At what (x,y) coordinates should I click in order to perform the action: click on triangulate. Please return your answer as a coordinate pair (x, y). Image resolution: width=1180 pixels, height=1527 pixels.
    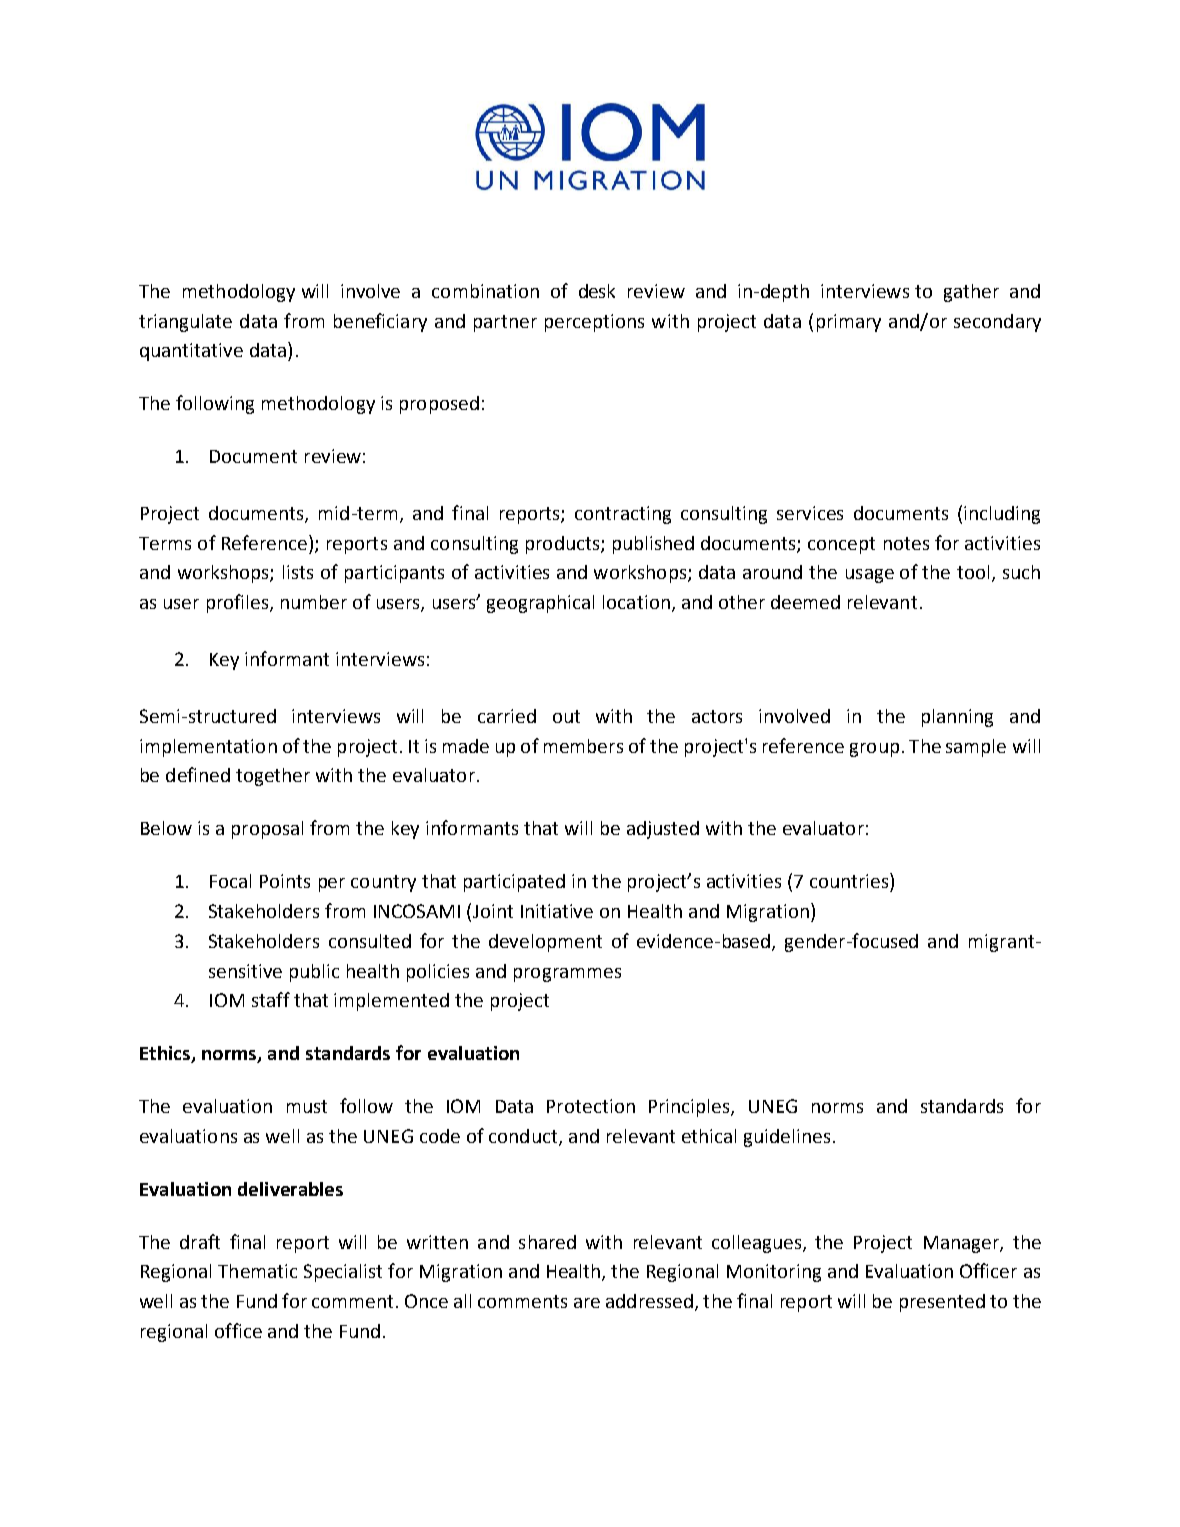
    Looking at the image, I should click on (185, 323).
